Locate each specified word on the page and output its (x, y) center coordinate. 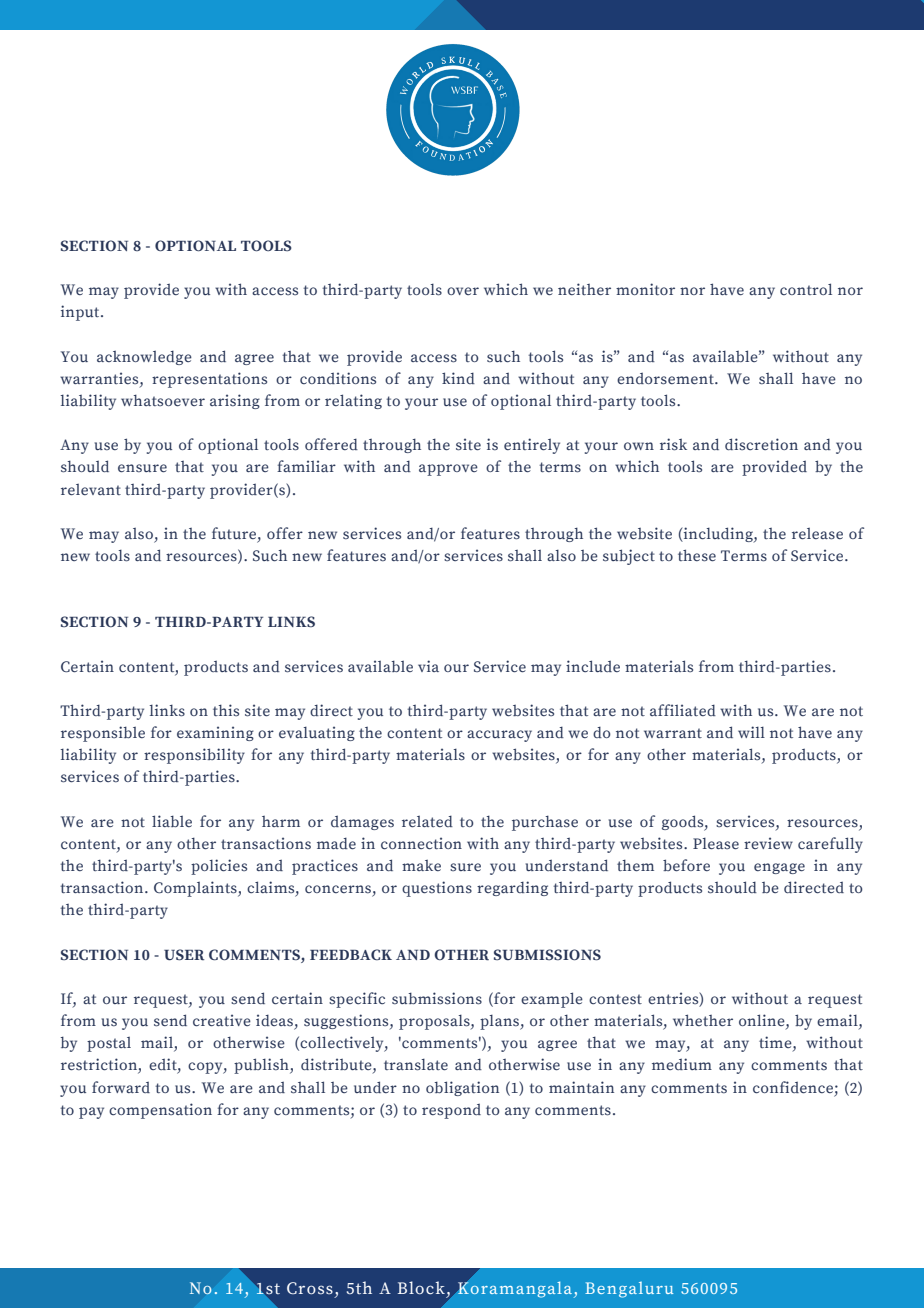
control (806, 289)
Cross (310, 1288)
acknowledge (144, 357)
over (463, 291)
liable (172, 821)
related (427, 821)
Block (421, 1288)
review (768, 843)
